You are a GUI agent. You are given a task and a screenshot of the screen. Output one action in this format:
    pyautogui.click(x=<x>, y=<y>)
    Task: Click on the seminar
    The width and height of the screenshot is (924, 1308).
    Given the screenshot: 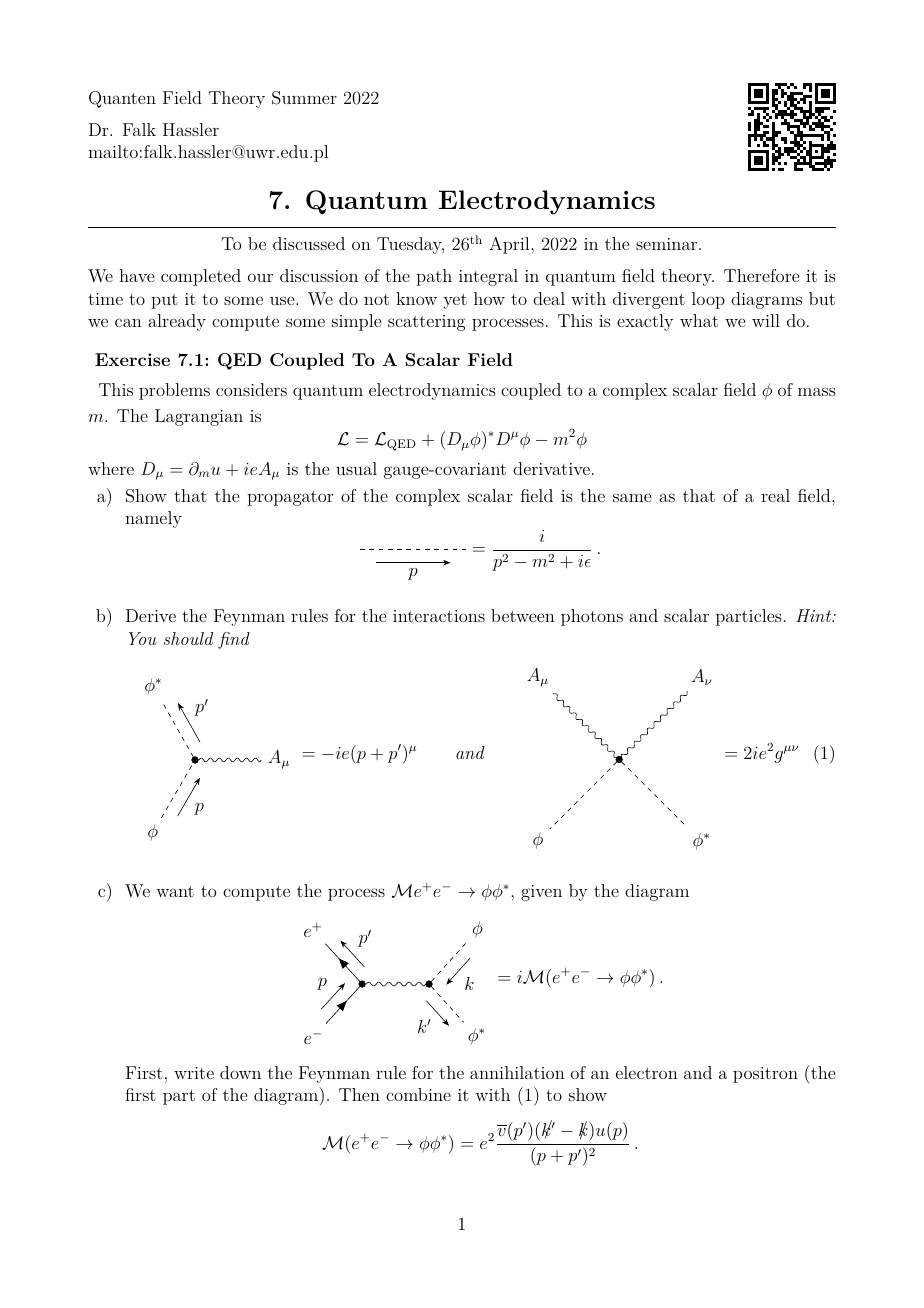 What is the action you would take?
    pyautogui.click(x=668, y=244)
